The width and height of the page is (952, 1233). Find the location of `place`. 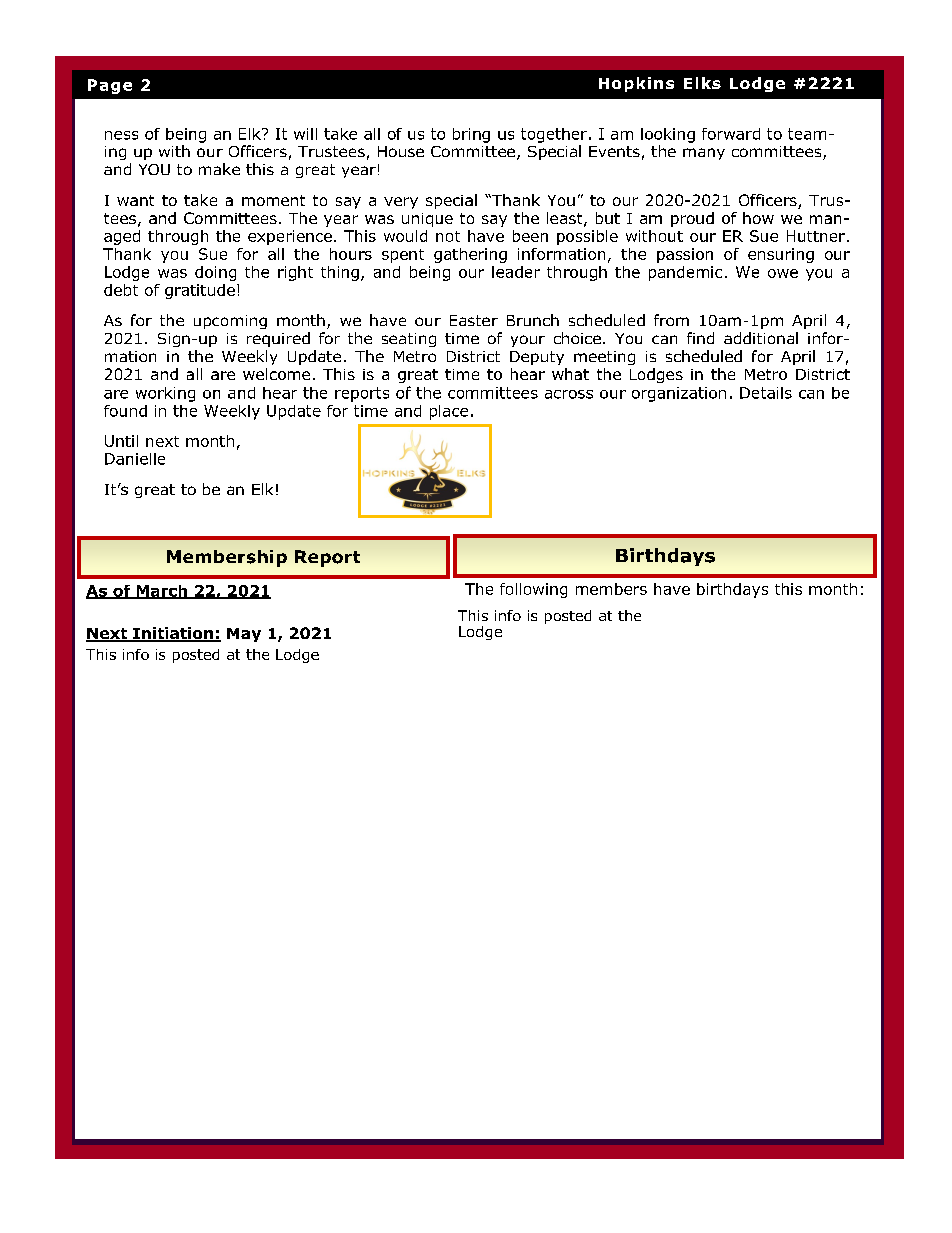

place is located at coordinates (449, 412).
